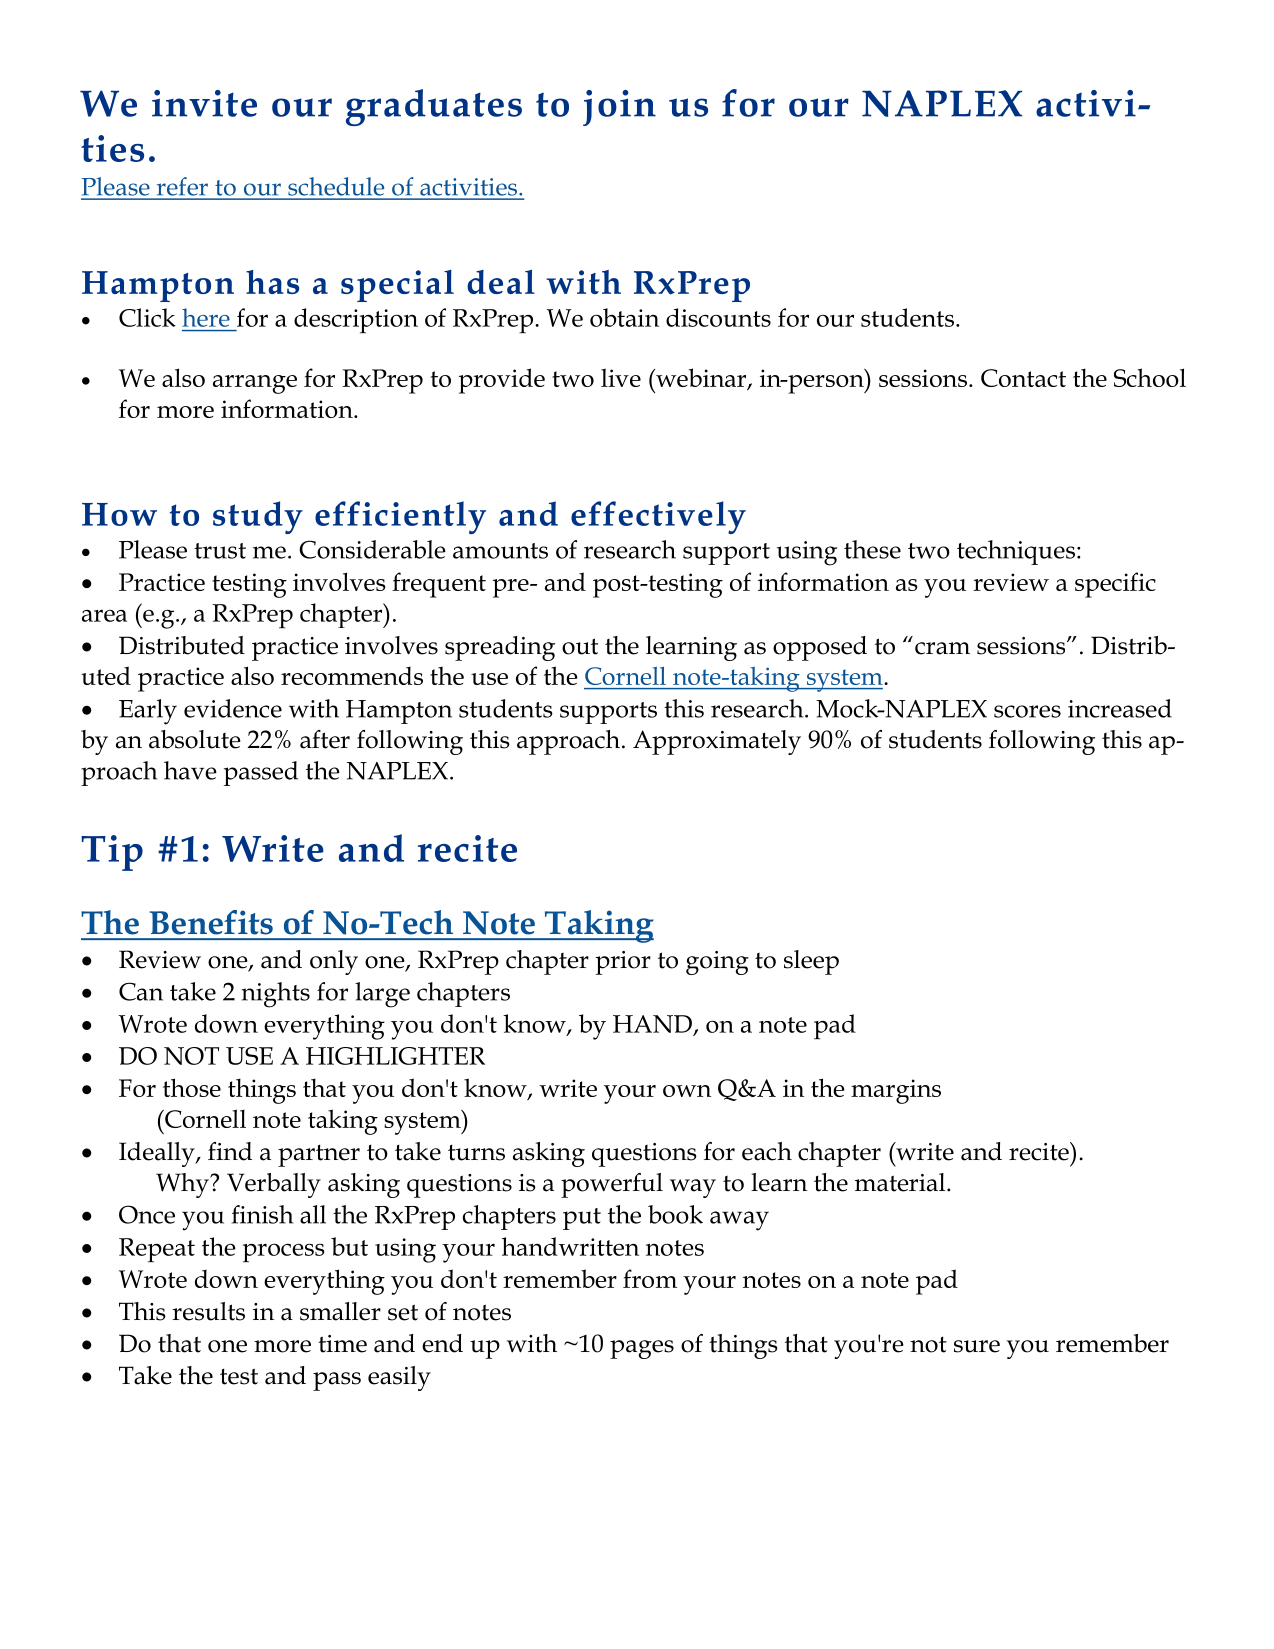  I want to click on margins, so click(896, 1091).
